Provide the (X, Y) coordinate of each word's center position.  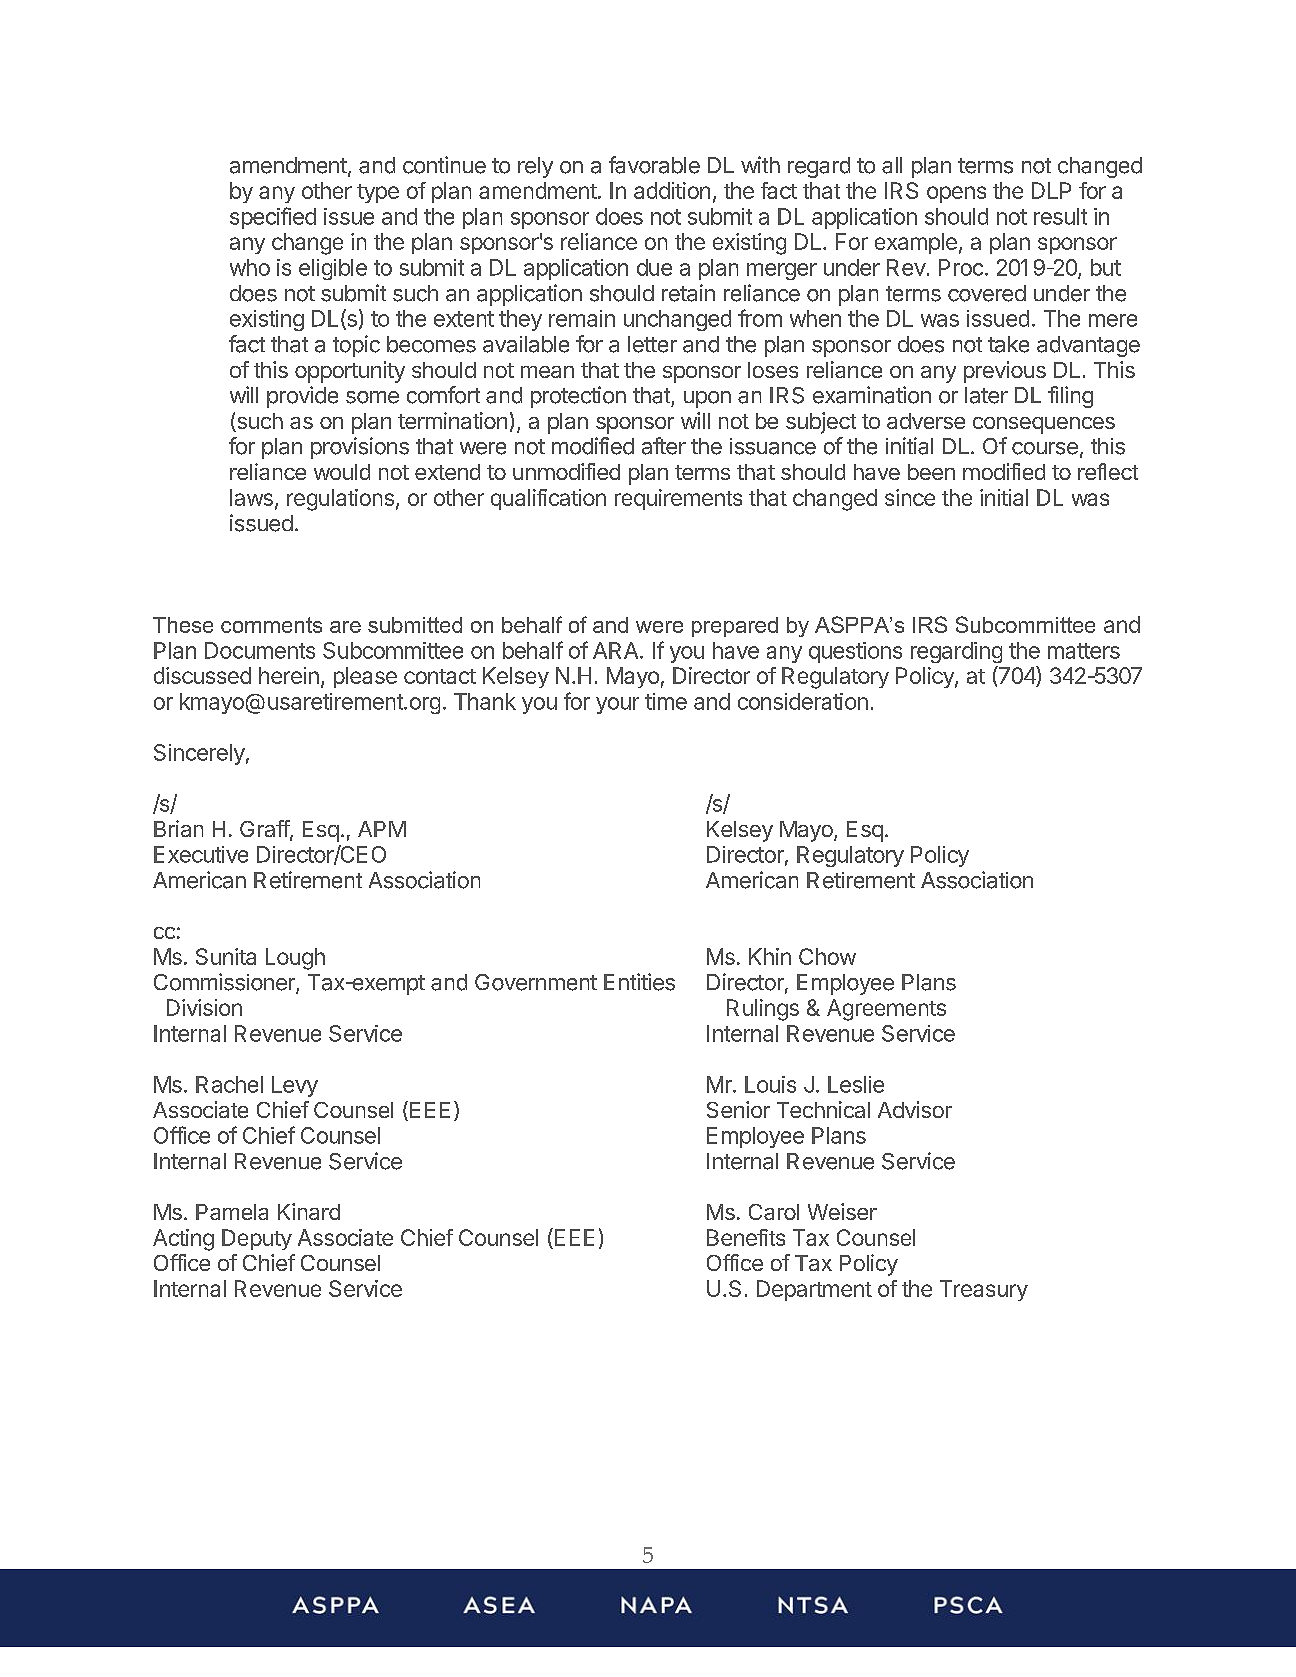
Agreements (886, 1010)
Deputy (257, 1239)
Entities (639, 982)
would (342, 472)
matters (1084, 651)
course (1045, 448)
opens (956, 194)
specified (273, 218)
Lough (295, 959)
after (664, 446)
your (617, 705)
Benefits (746, 1237)
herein (289, 675)
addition (672, 190)
